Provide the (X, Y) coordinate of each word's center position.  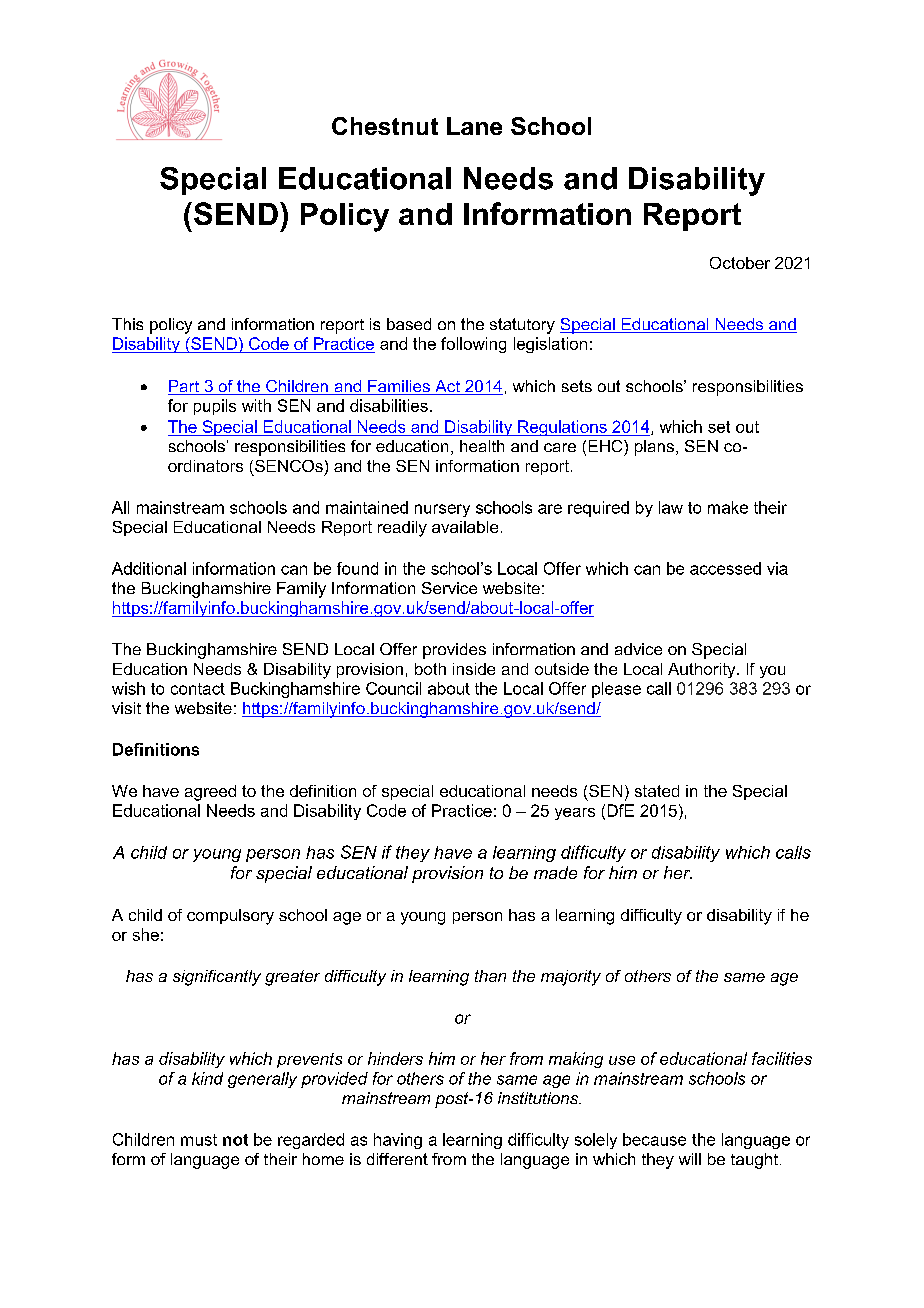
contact (198, 689)
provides (454, 651)
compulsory (230, 917)
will (690, 1159)
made (555, 872)
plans (654, 448)
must (199, 1140)
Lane (474, 126)
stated (657, 791)
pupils (215, 407)
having (398, 1141)
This (127, 324)
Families (399, 387)
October (740, 263)
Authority (703, 670)
